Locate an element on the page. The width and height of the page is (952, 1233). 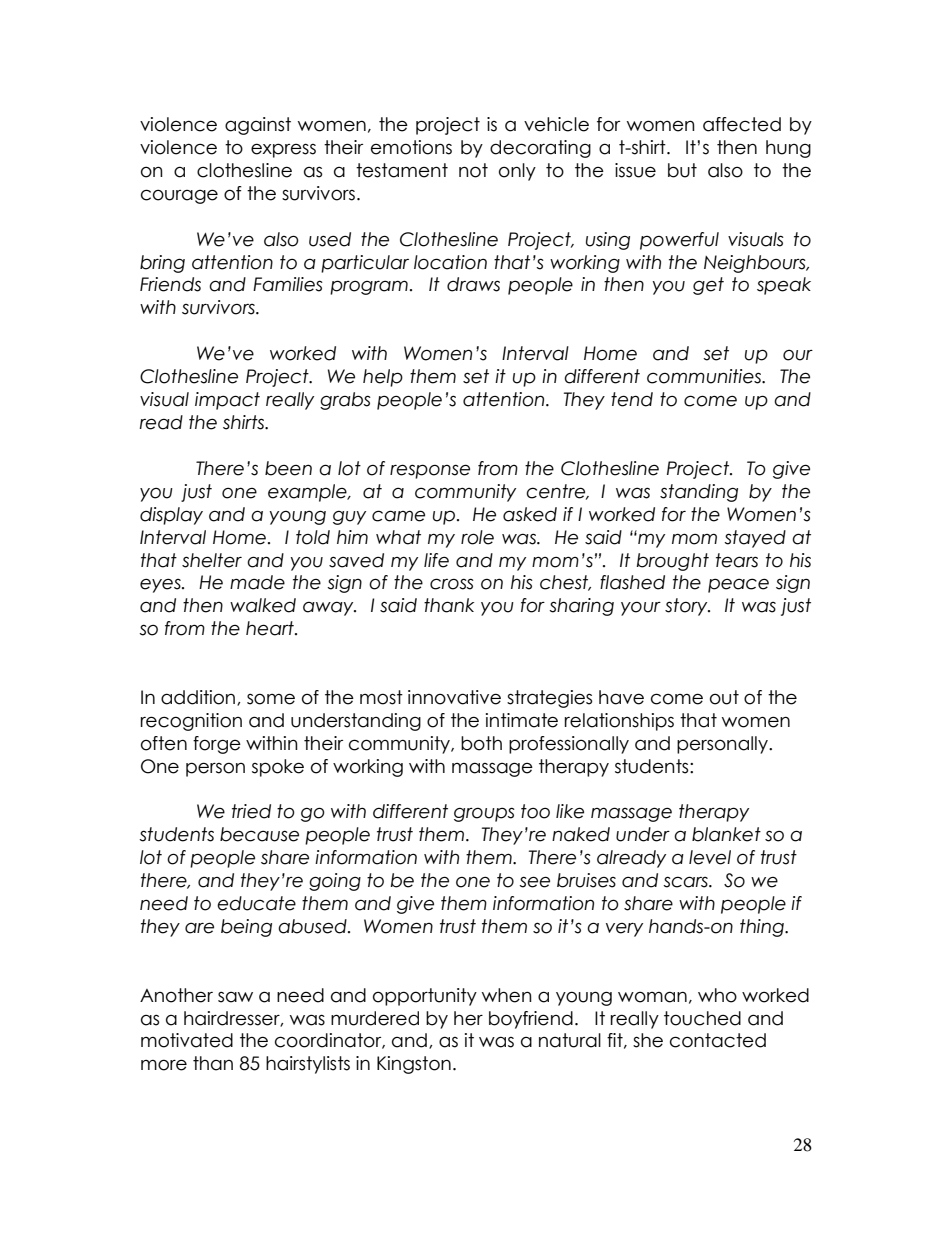
motivated is located at coordinates (187, 1040).
